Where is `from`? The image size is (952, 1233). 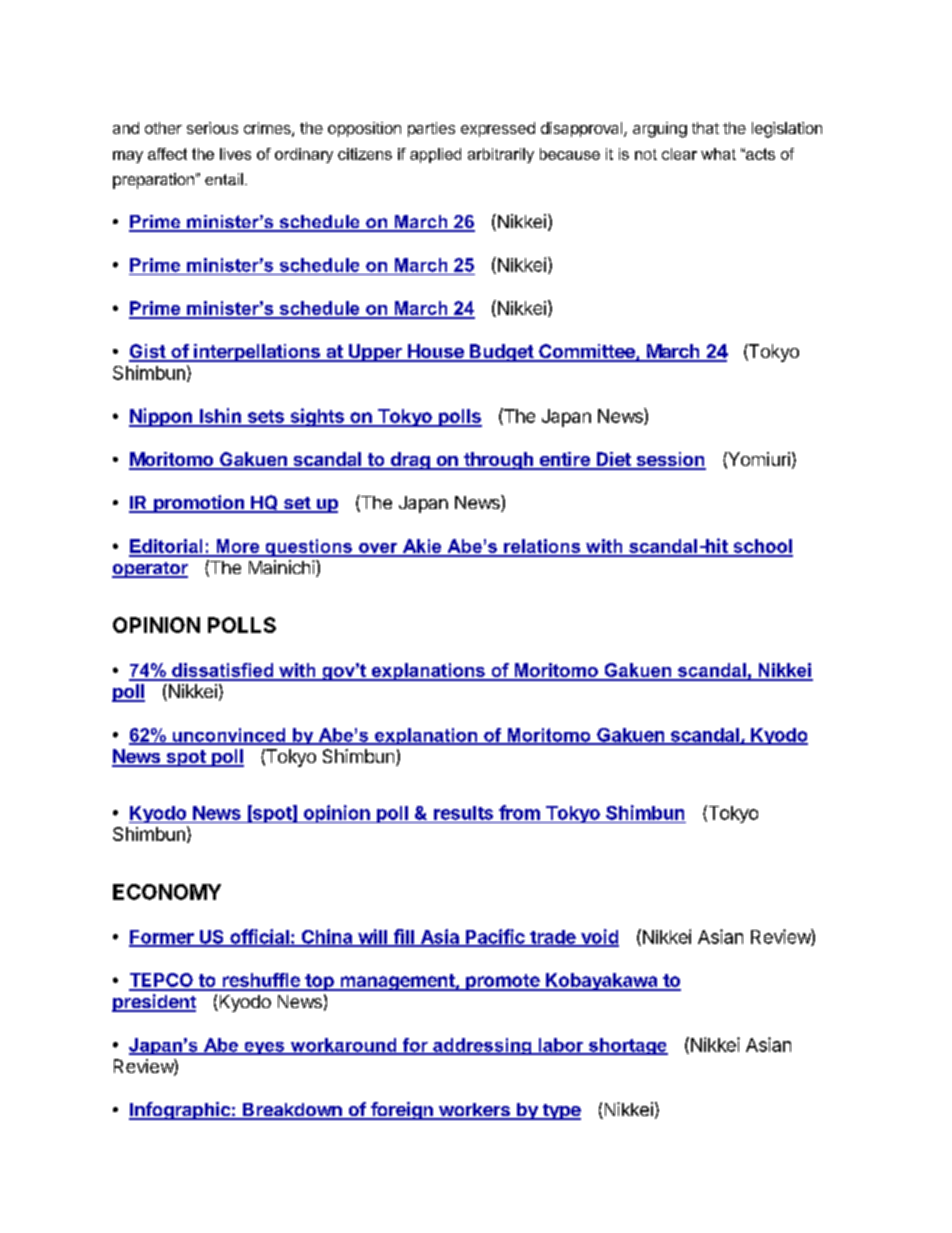
from is located at coordinates (519, 812).
